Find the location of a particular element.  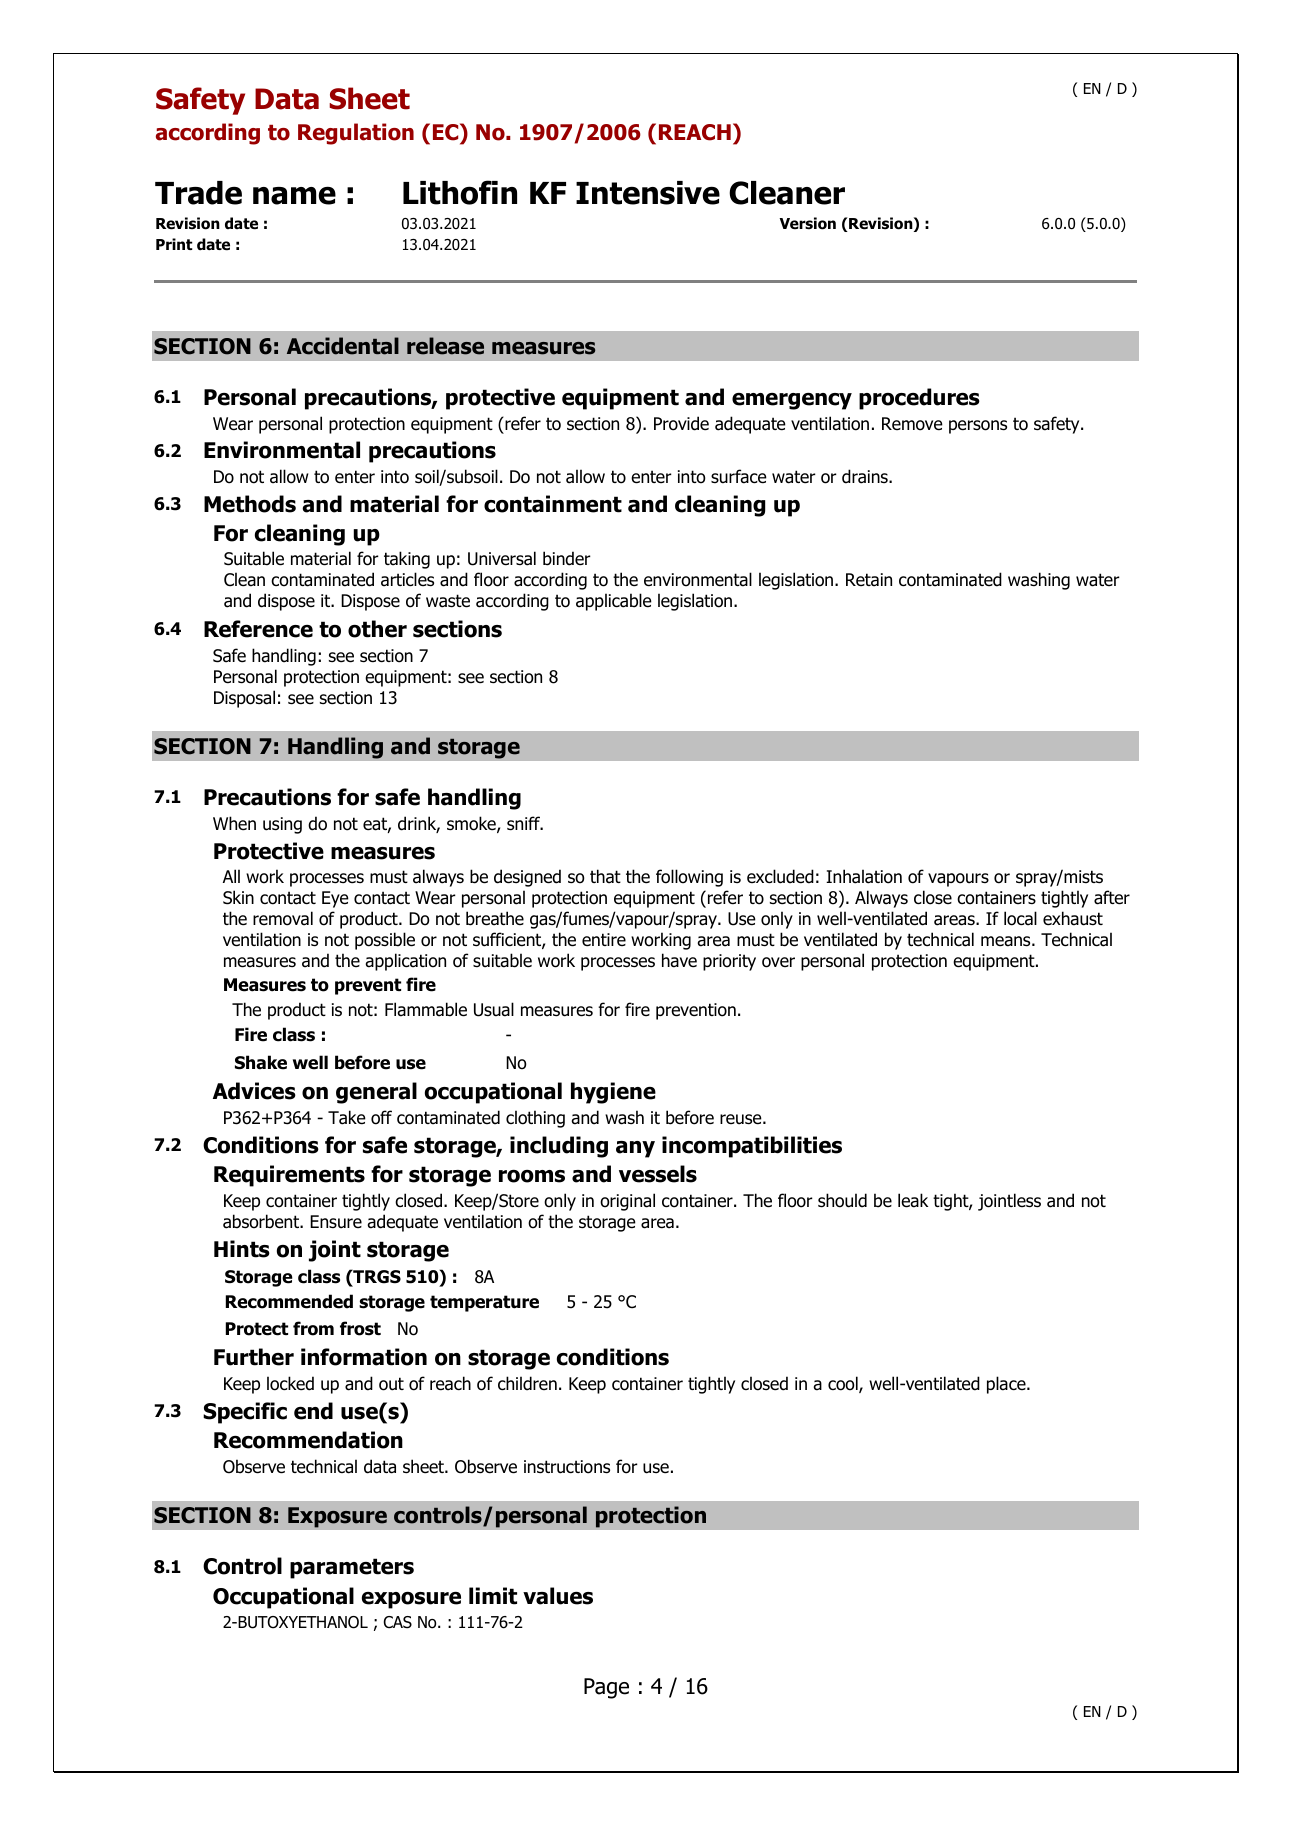

Page is located at coordinates (606, 1688).
